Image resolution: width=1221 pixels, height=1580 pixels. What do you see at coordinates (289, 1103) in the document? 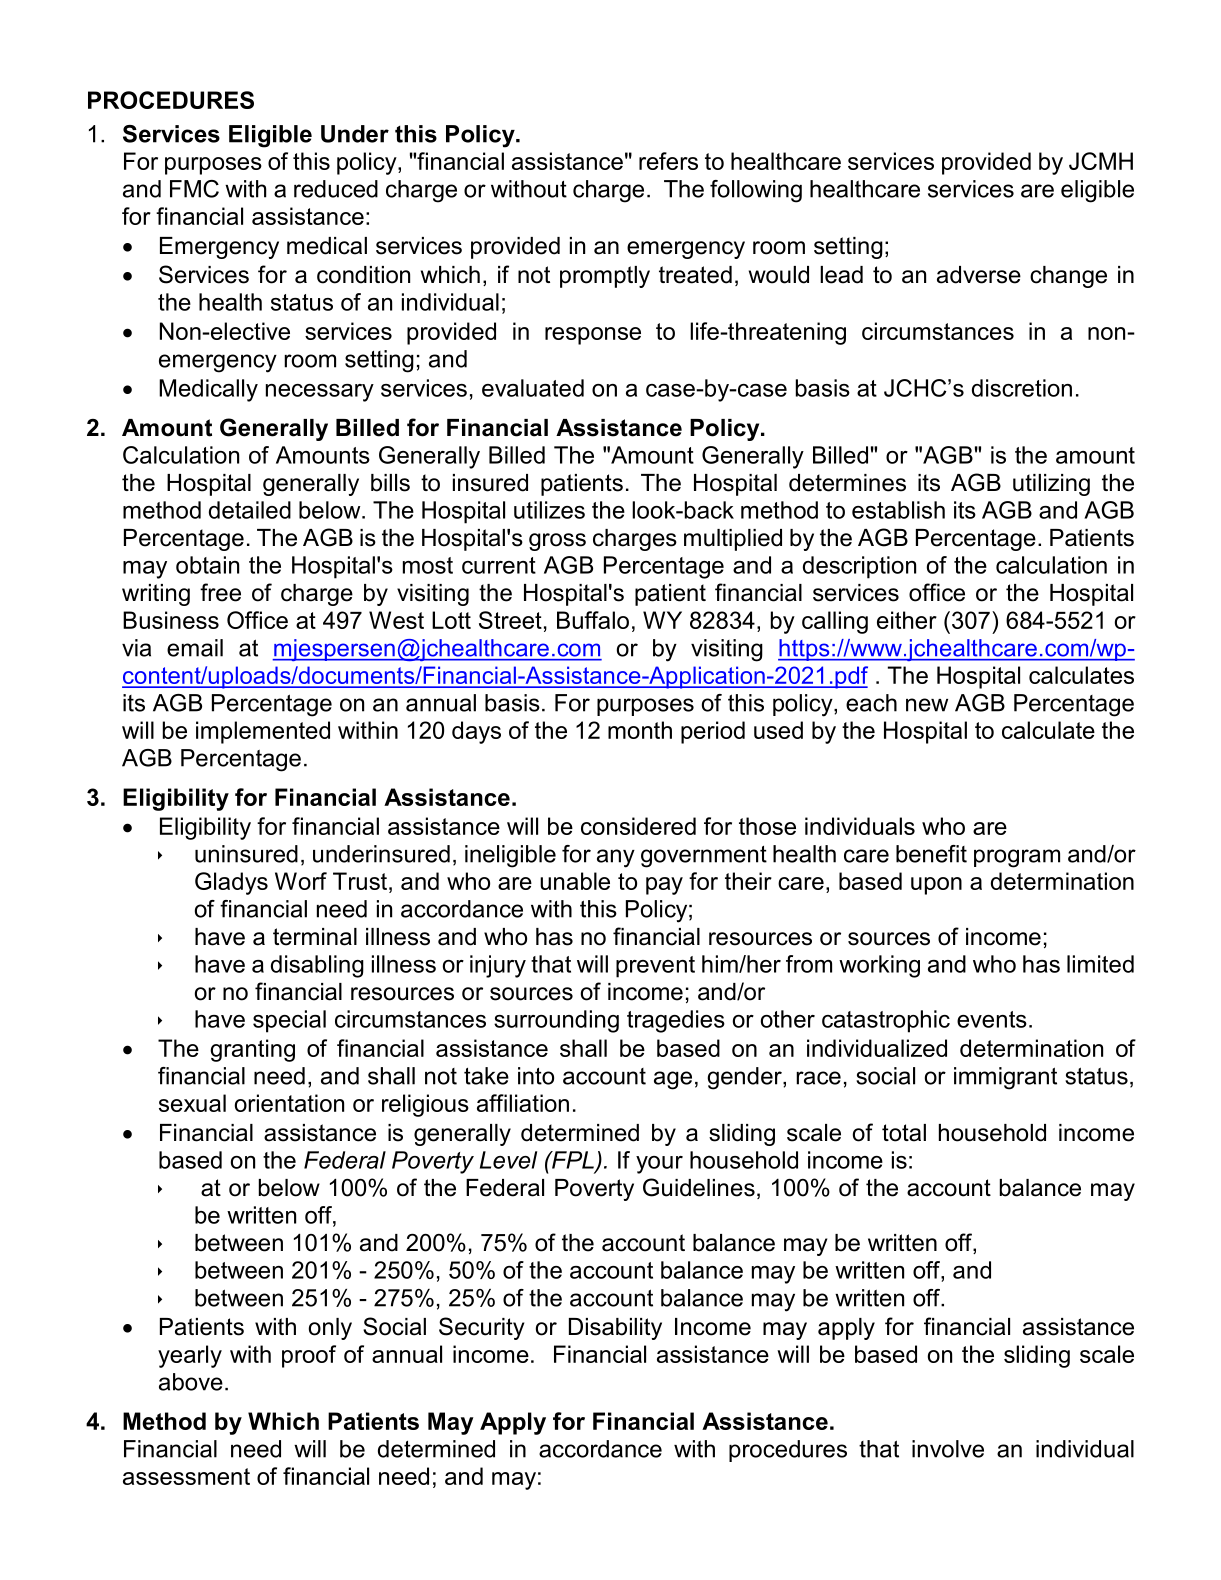
I see `orientation` at bounding box center [289, 1103].
